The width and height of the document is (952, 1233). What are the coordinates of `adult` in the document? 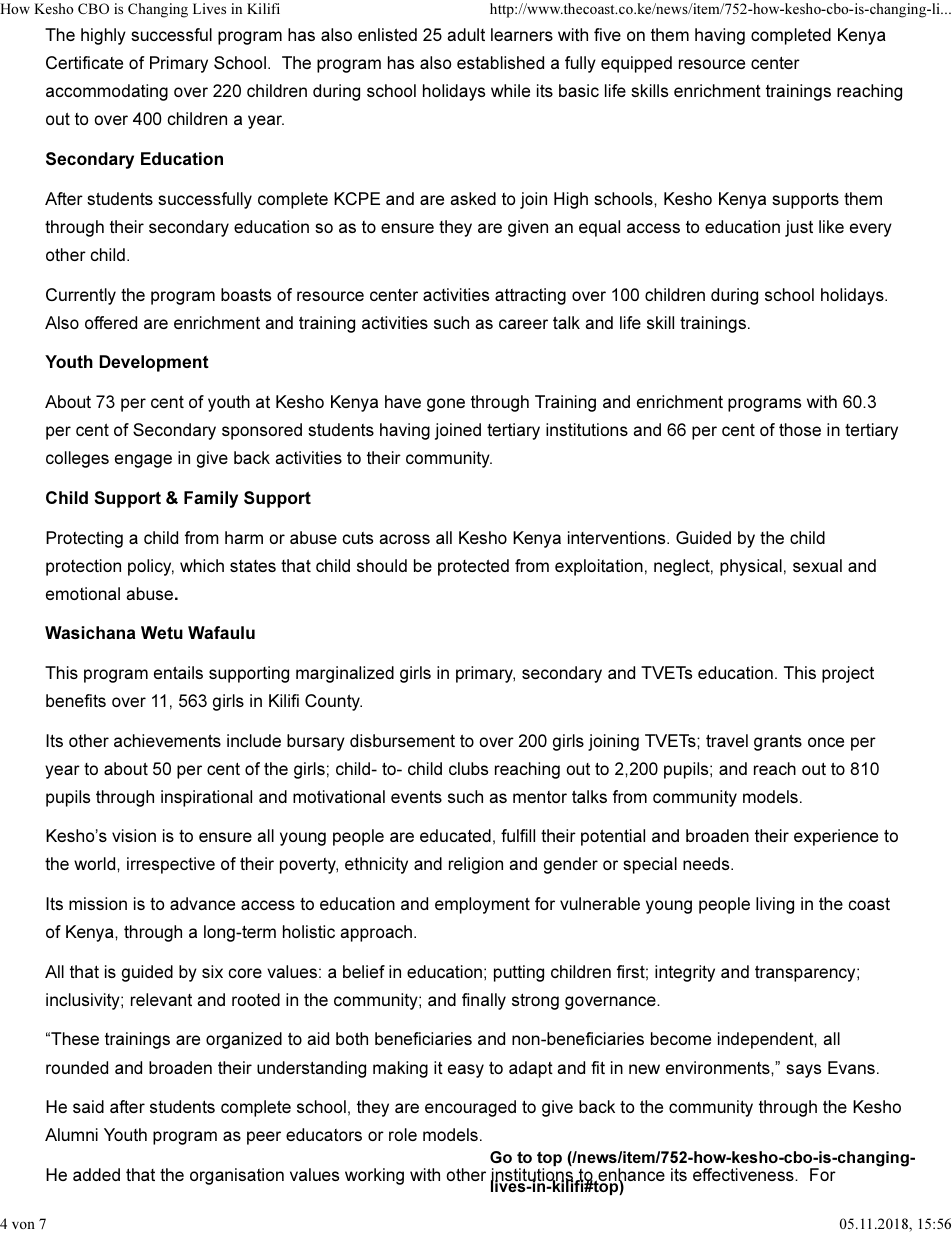 It's located at (466, 34).
